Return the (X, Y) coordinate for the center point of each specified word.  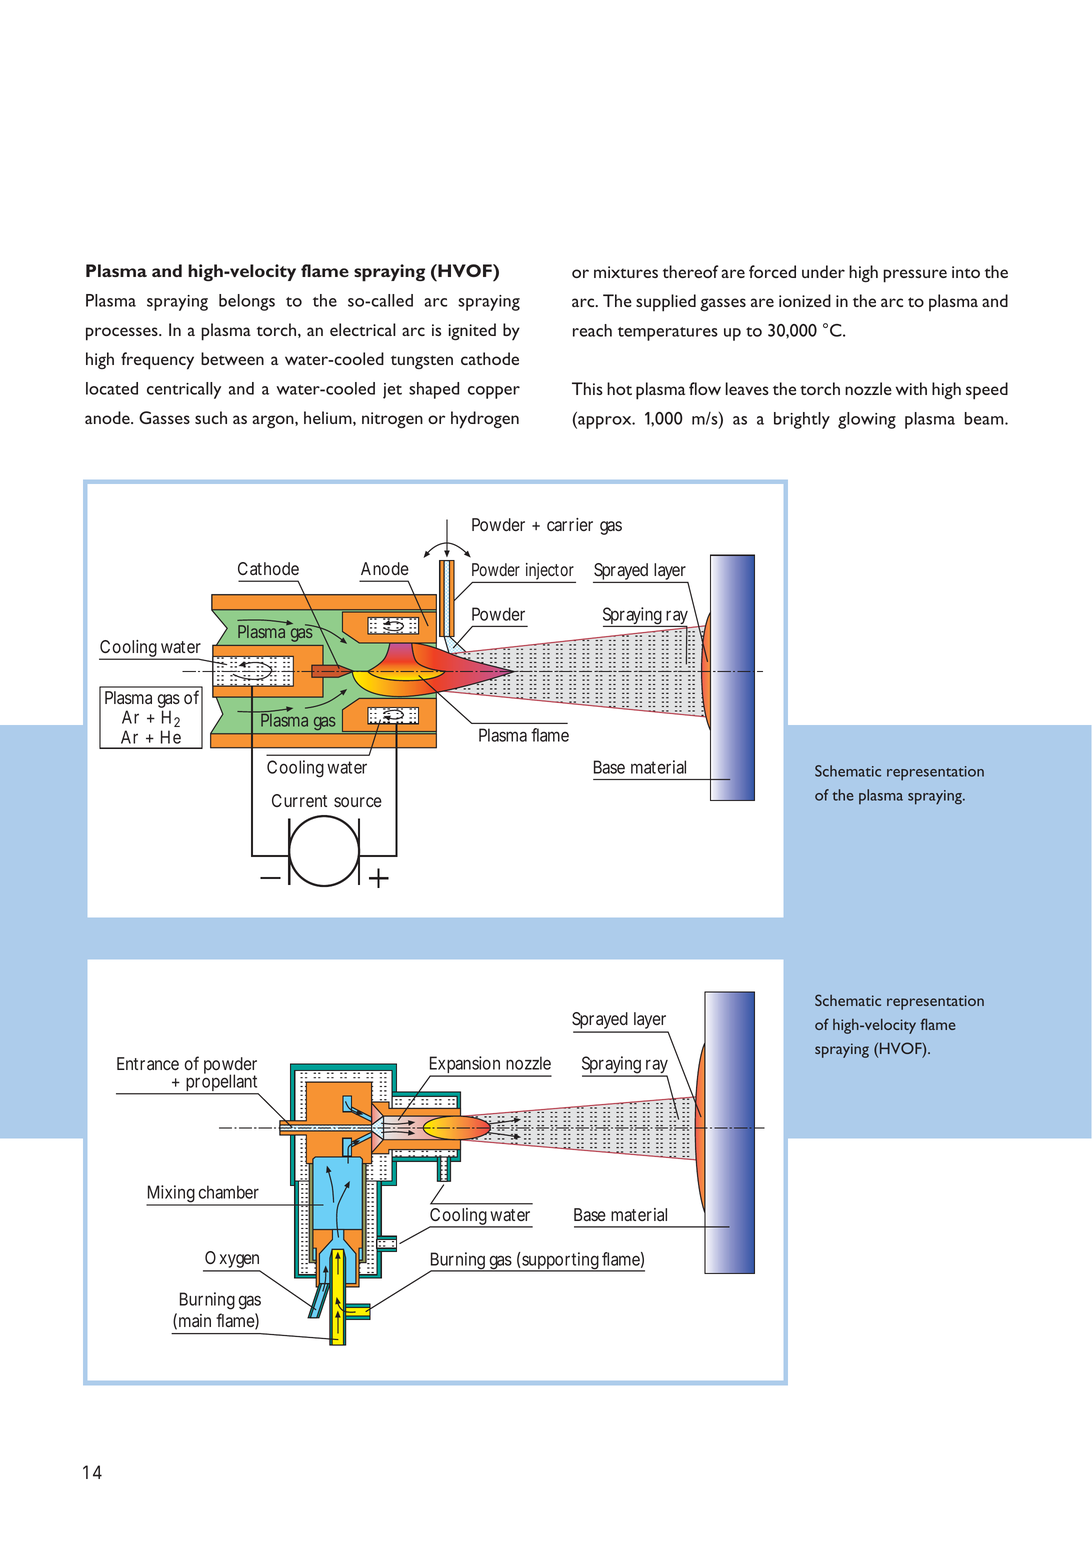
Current (299, 800)
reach (592, 330)
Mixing (171, 1195)
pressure (915, 276)
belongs (247, 302)
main (195, 1320)
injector (550, 573)
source (358, 802)
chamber (228, 1192)
